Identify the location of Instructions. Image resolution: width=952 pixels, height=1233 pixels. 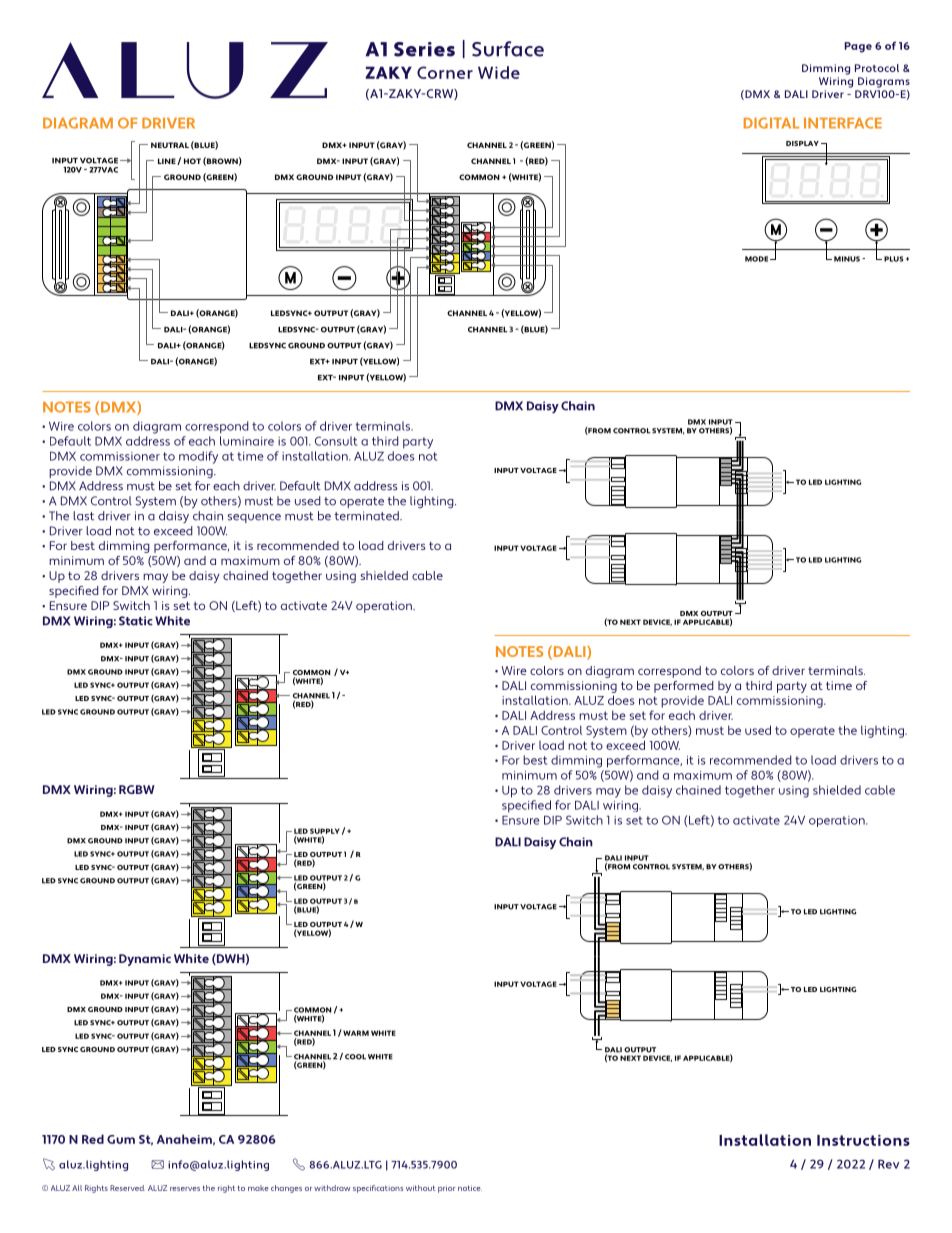
(863, 1140).
